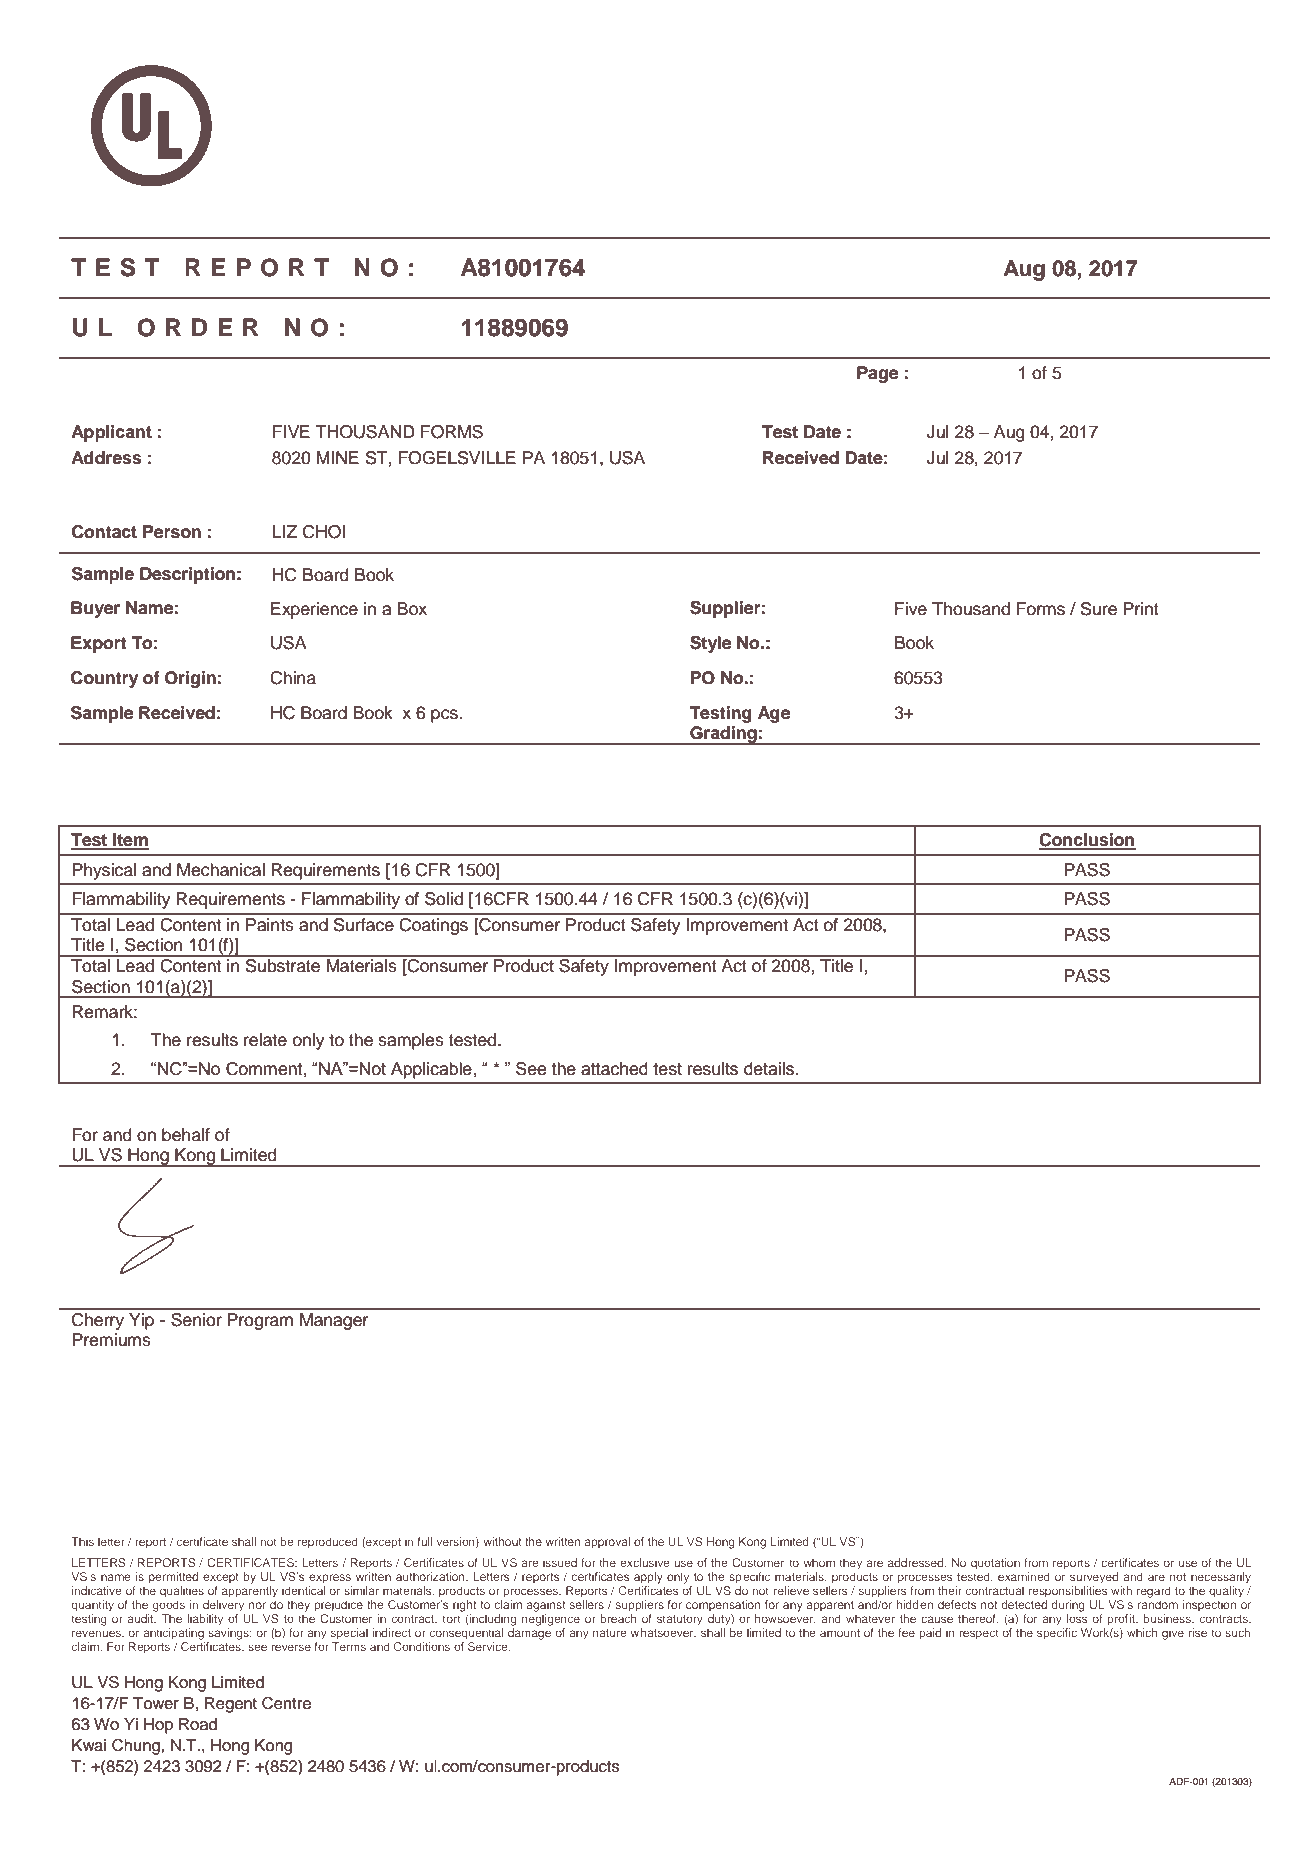 This image has height=1856, width=1313. Describe the element at coordinates (1087, 841) in the image. I see `Conclusion` at that location.
